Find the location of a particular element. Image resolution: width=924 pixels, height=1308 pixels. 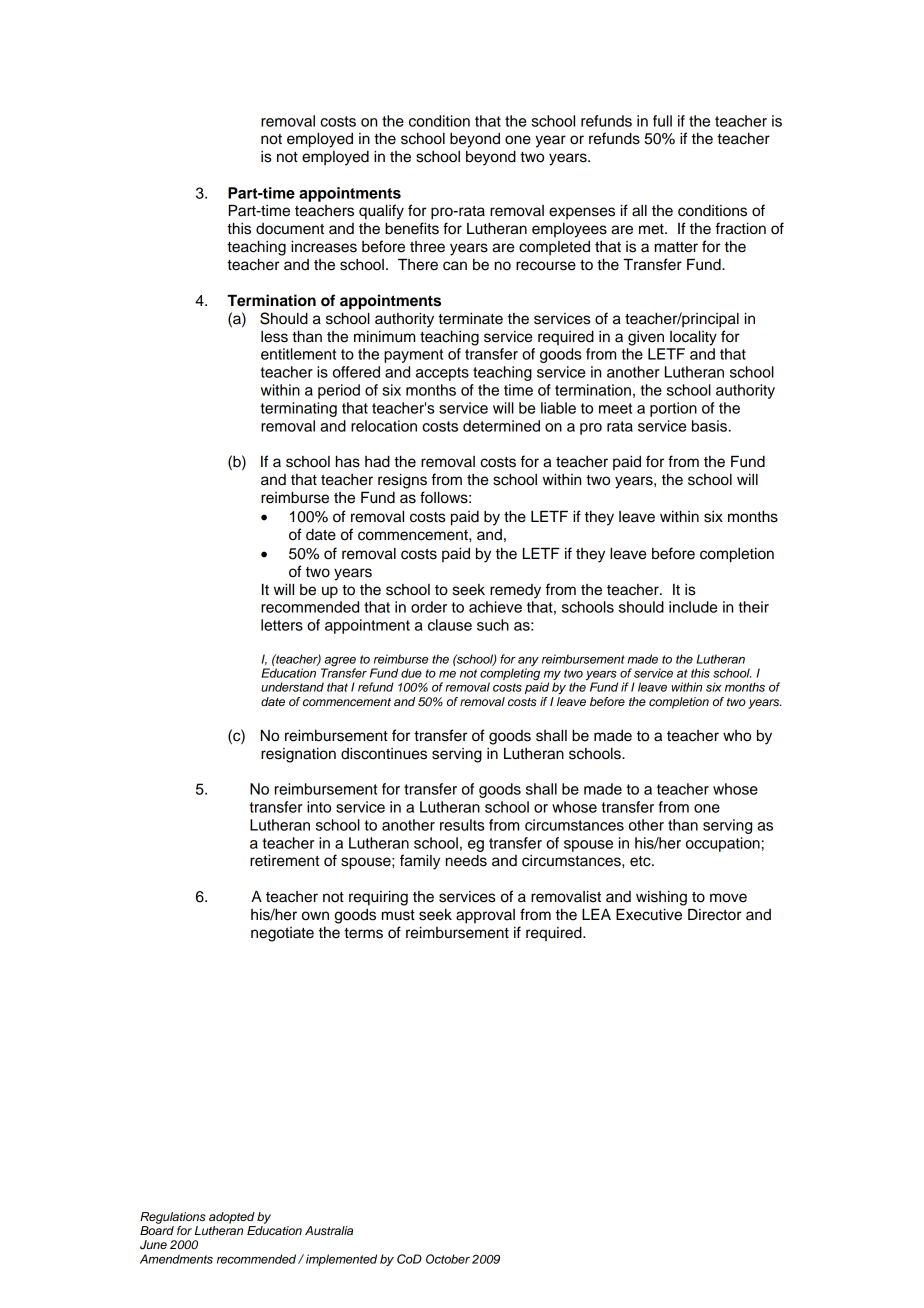

less is located at coordinates (274, 337).
